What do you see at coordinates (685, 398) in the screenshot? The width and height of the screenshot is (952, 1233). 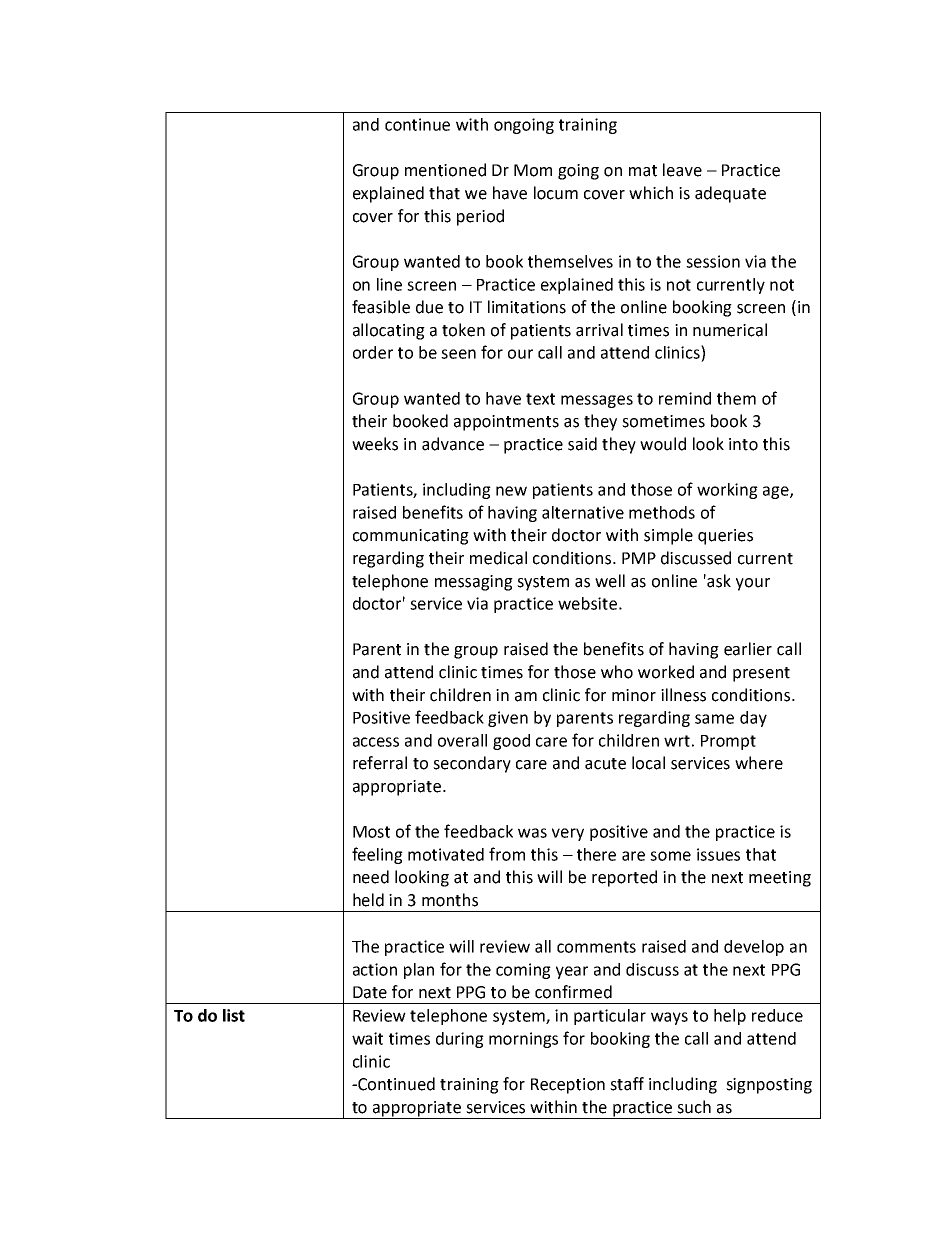 I see `remind` at bounding box center [685, 398].
